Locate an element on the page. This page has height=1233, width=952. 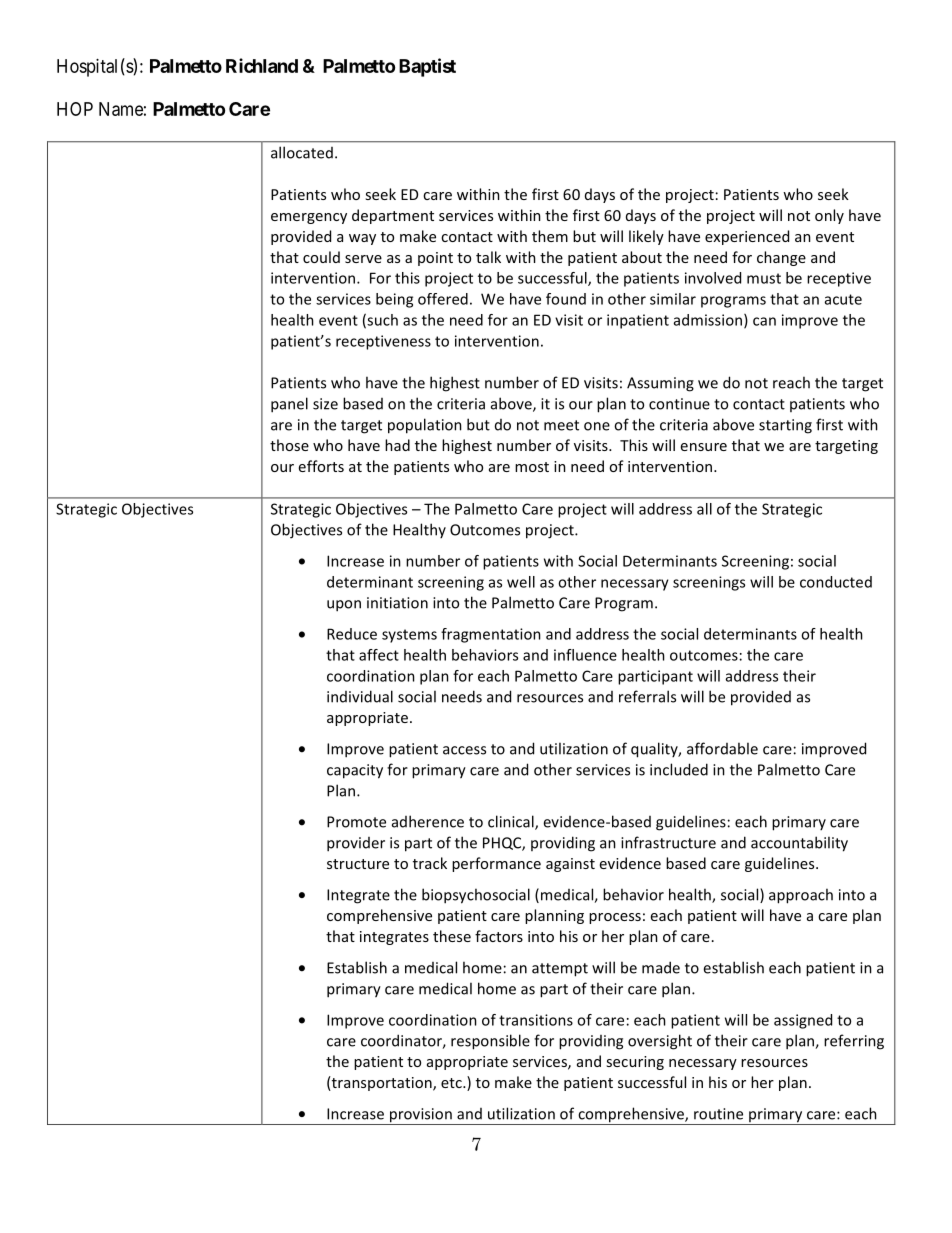
can is located at coordinates (764, 321).
